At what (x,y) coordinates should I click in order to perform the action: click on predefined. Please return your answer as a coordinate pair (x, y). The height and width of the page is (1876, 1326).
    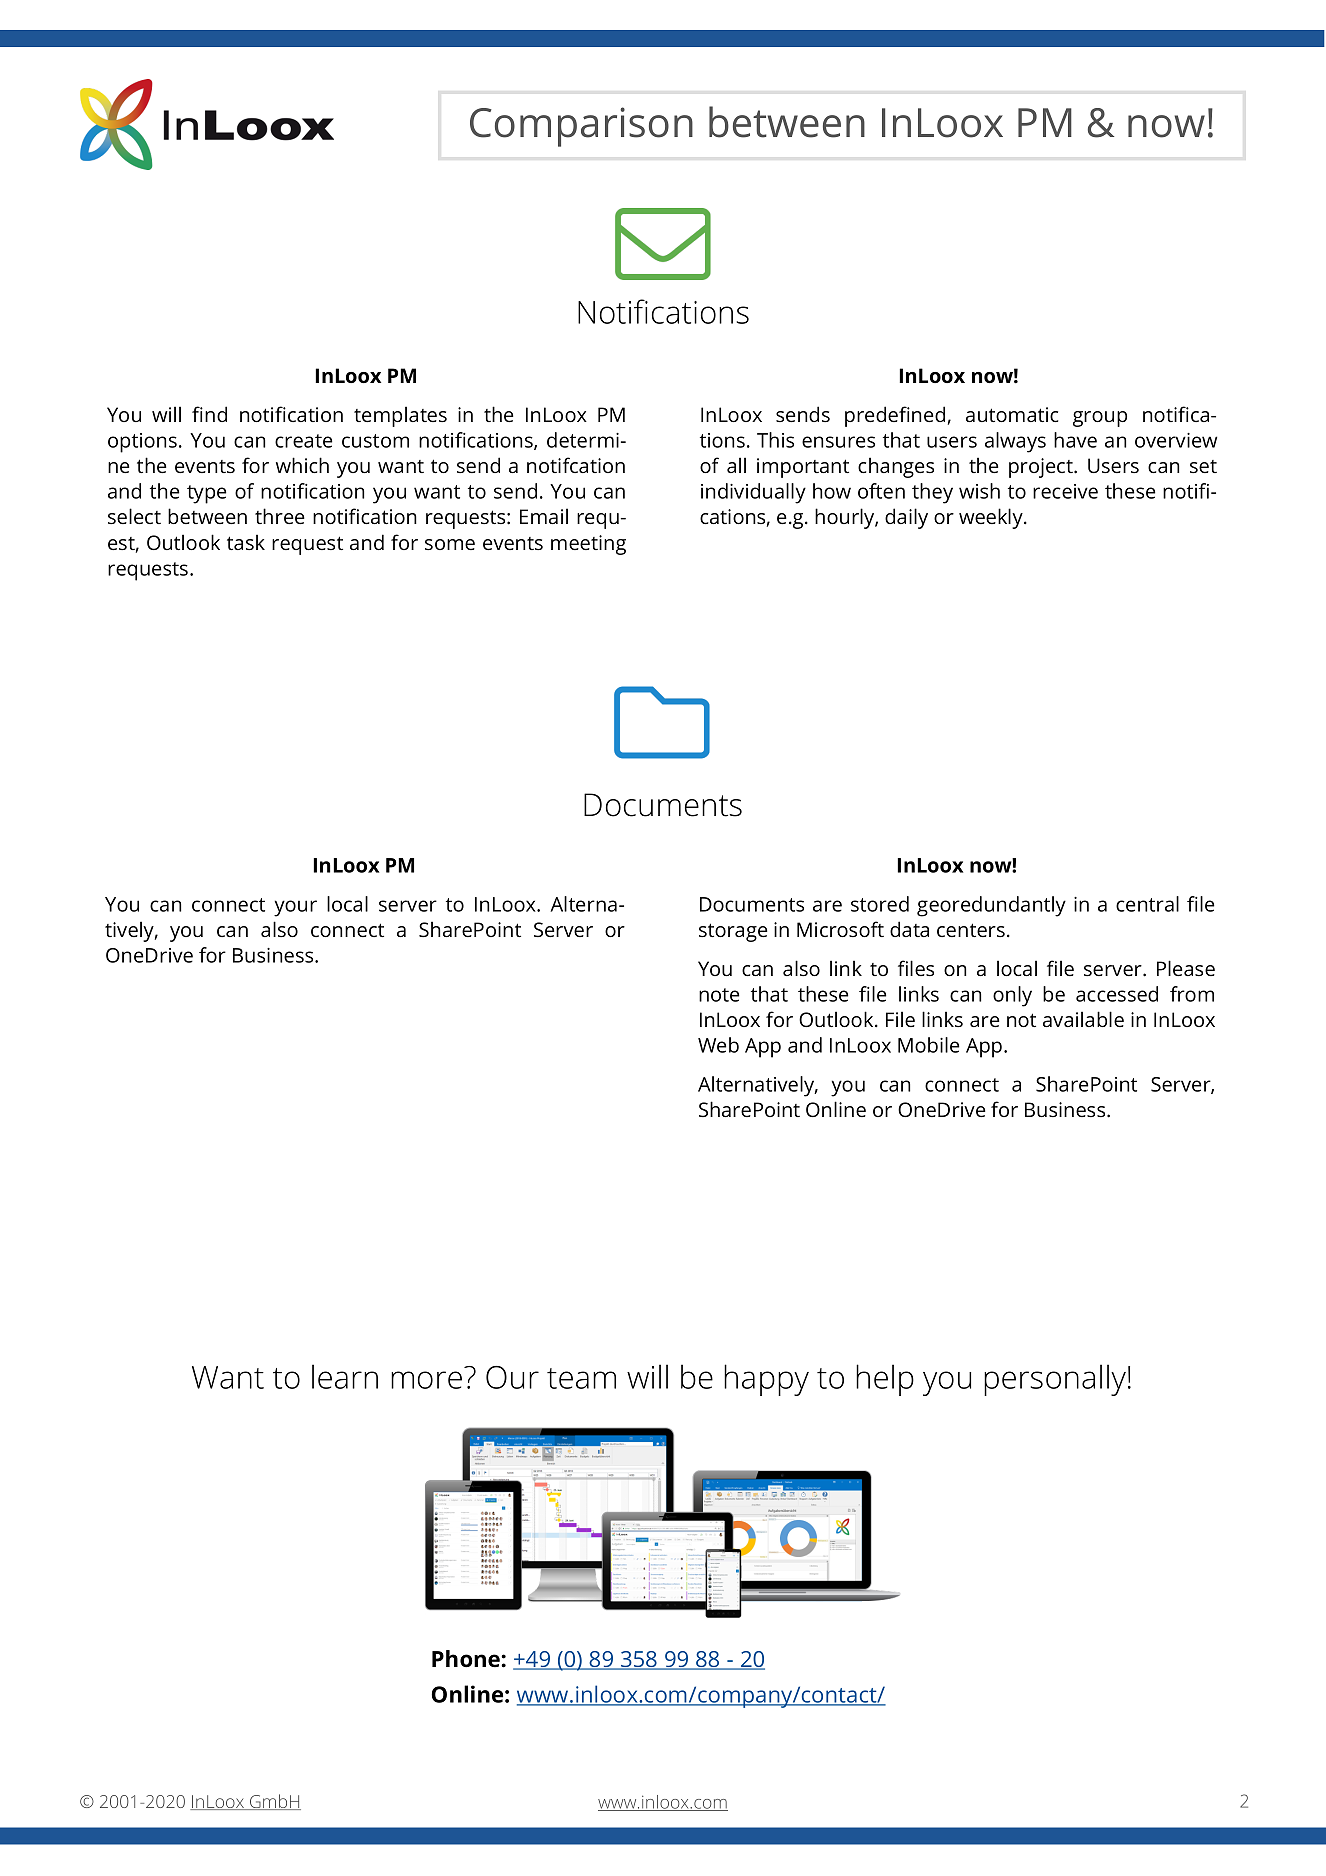
    Looking at the image, I should click on (895, 416).
